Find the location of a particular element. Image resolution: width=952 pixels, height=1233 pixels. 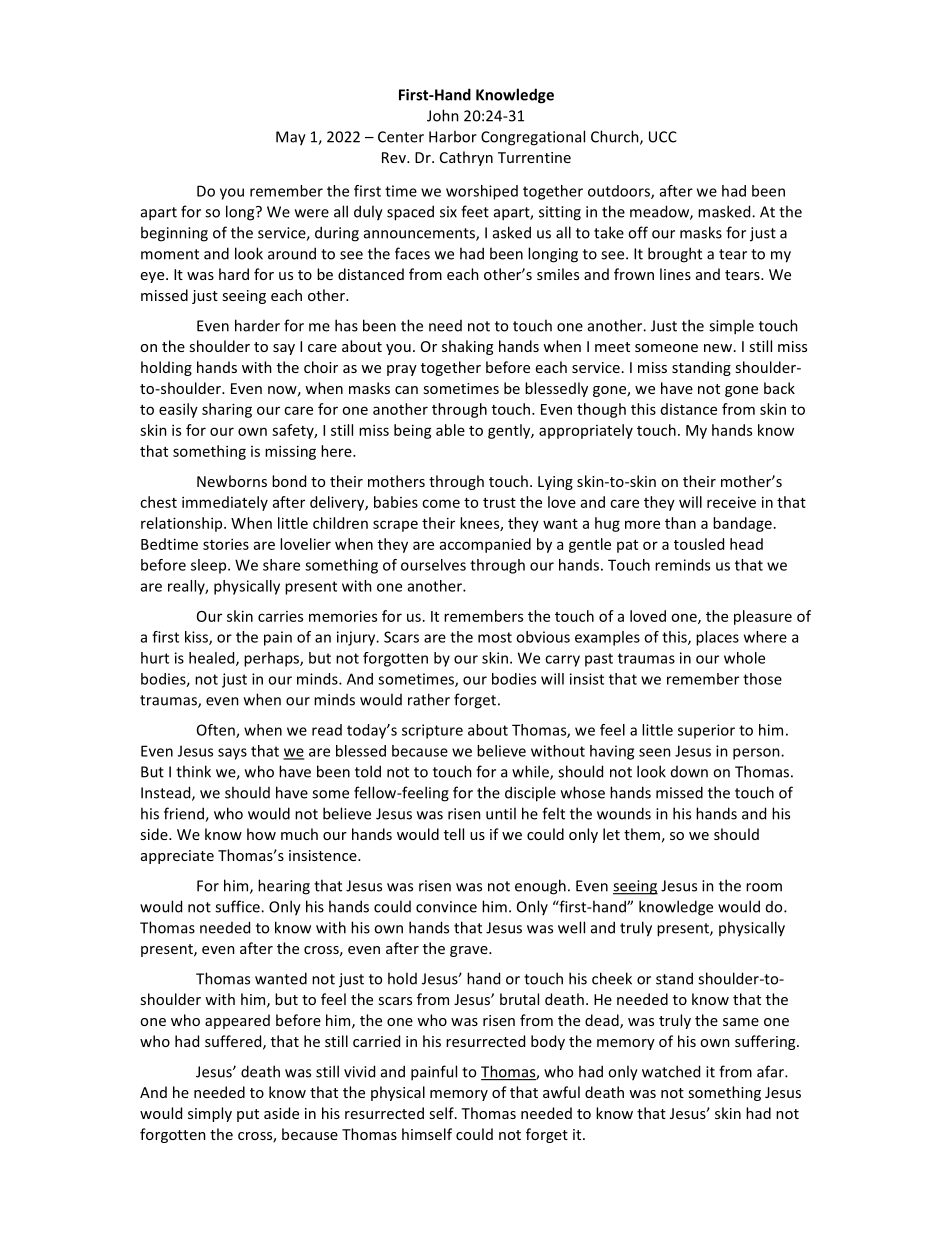

UCC is located at coordinates (663, 137).
